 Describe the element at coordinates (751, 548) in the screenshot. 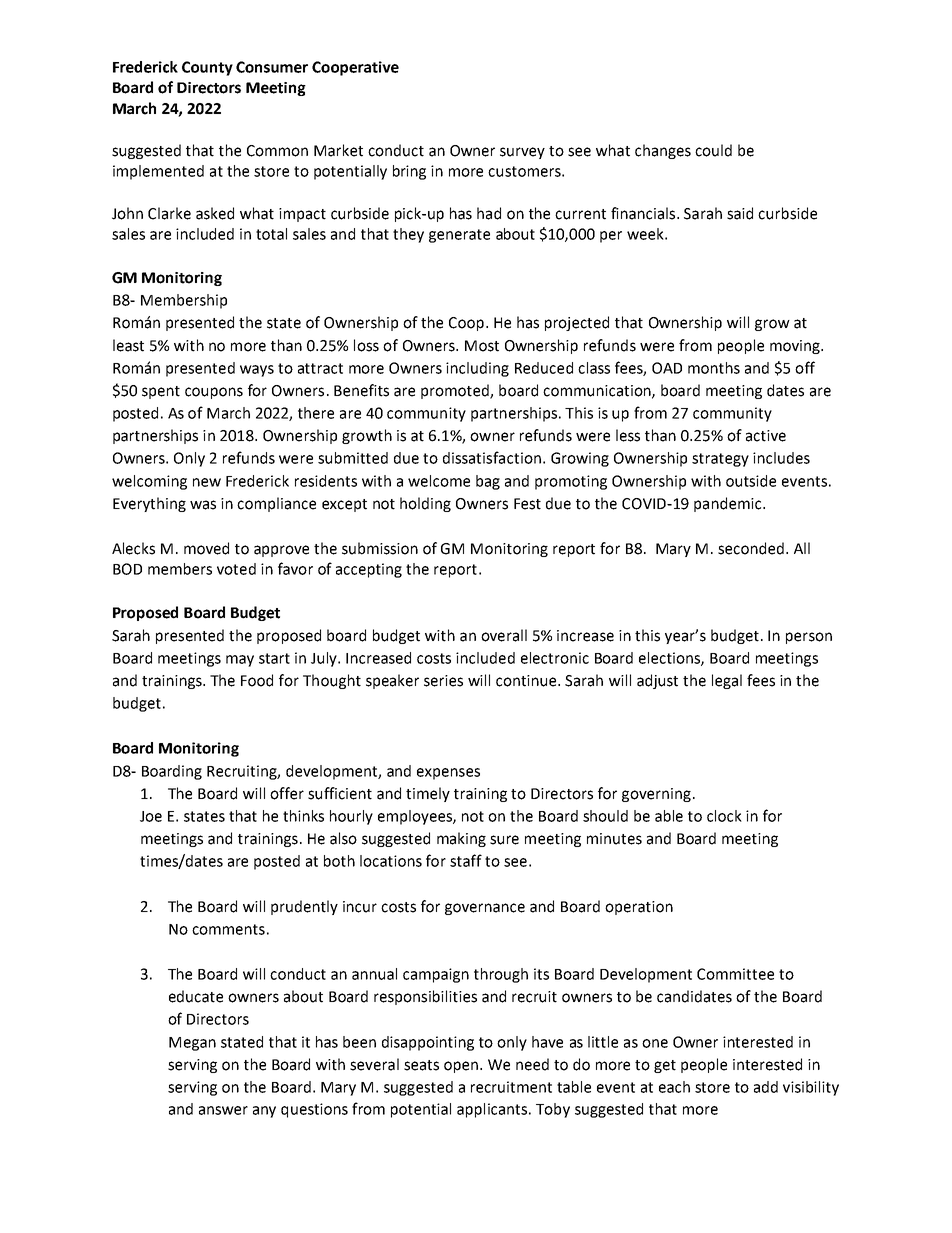

I see `seconded` at that location.
